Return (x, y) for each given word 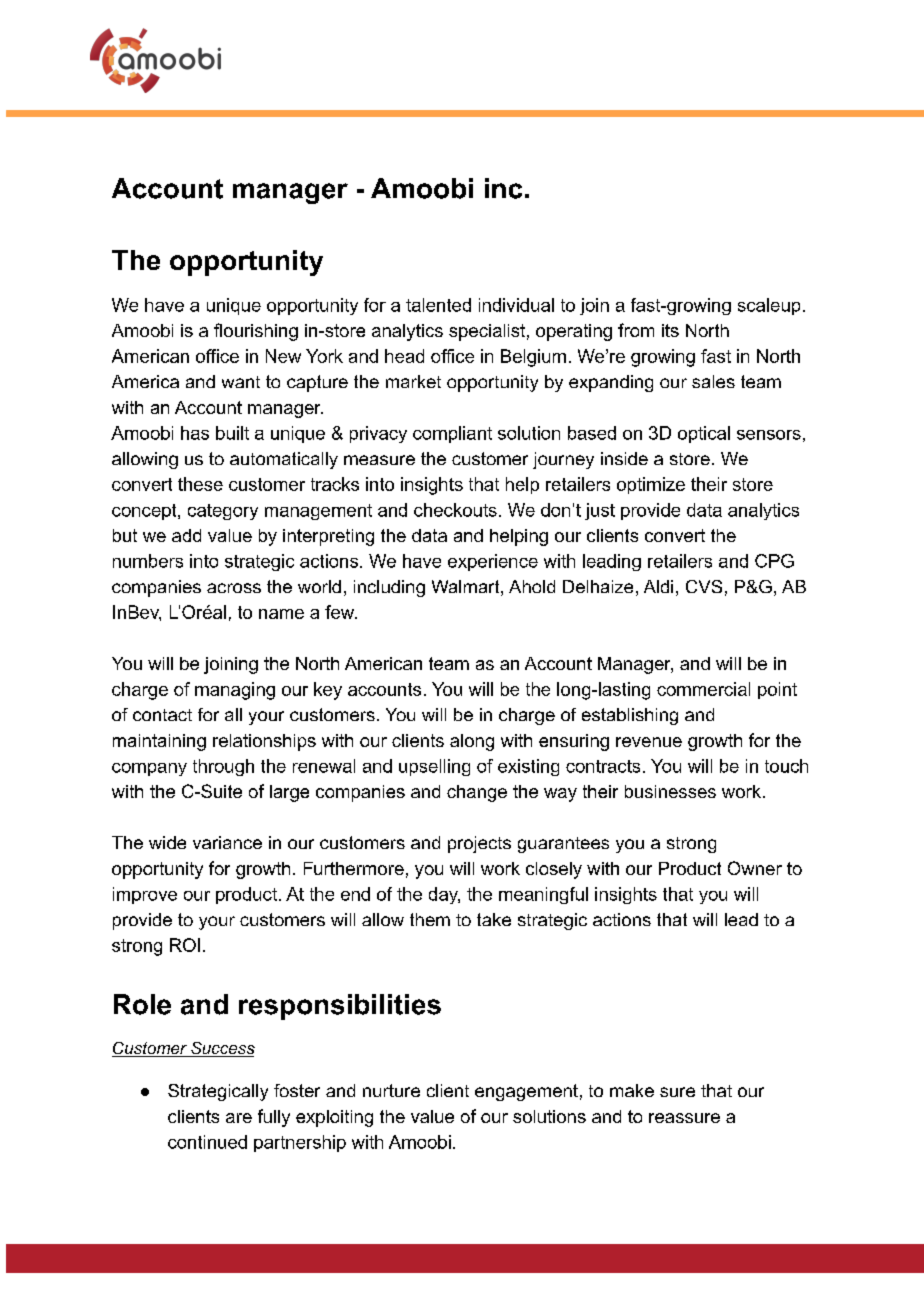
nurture (391, 1090)
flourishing (256, 332)
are (239, 1118)
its (670, 330)
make (632, 1090)
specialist (487, 332)
